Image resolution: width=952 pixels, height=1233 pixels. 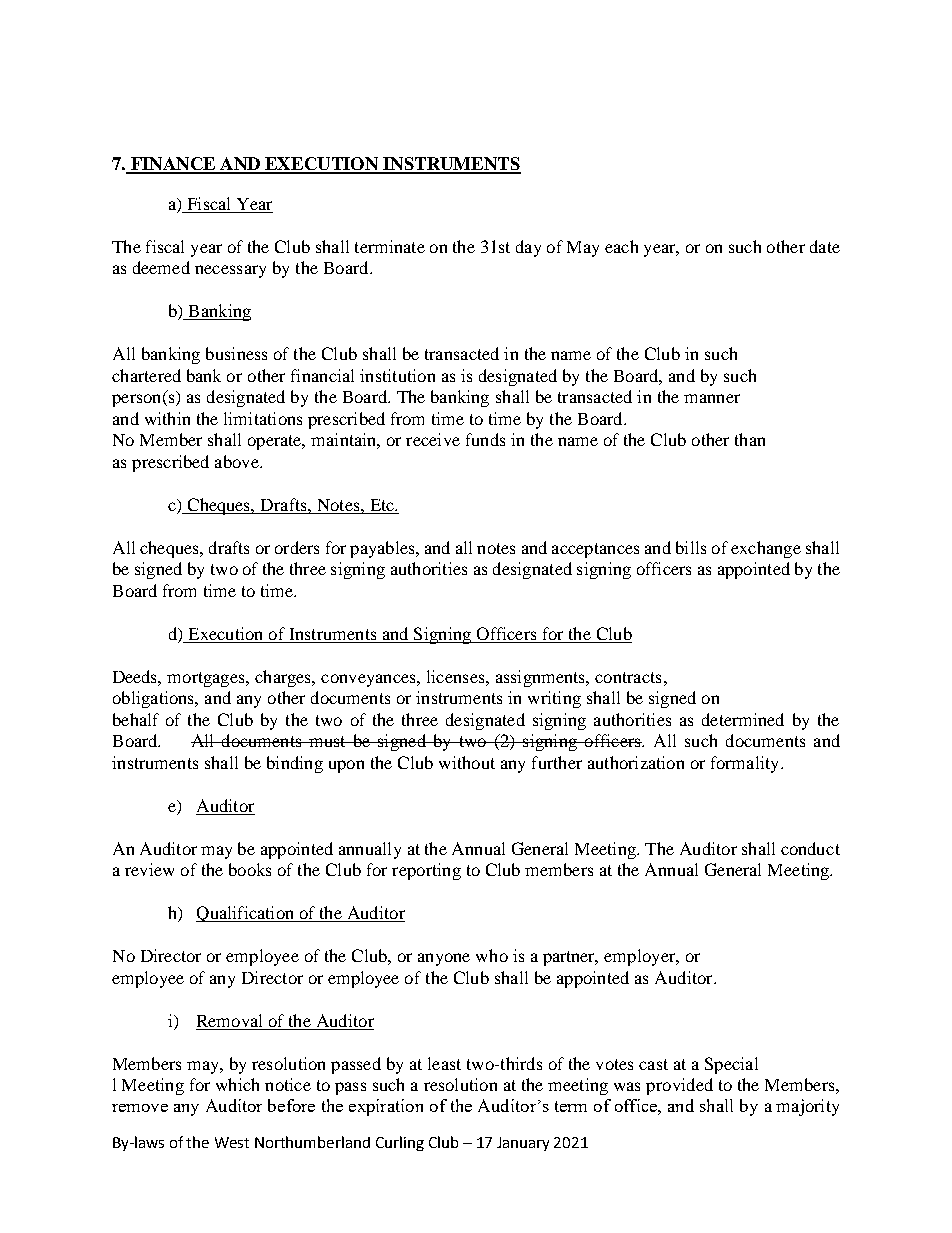 What do you see at coordinates (426, 871) in the screenshot?
I see `reporting` at bounding box center [426, 871].
